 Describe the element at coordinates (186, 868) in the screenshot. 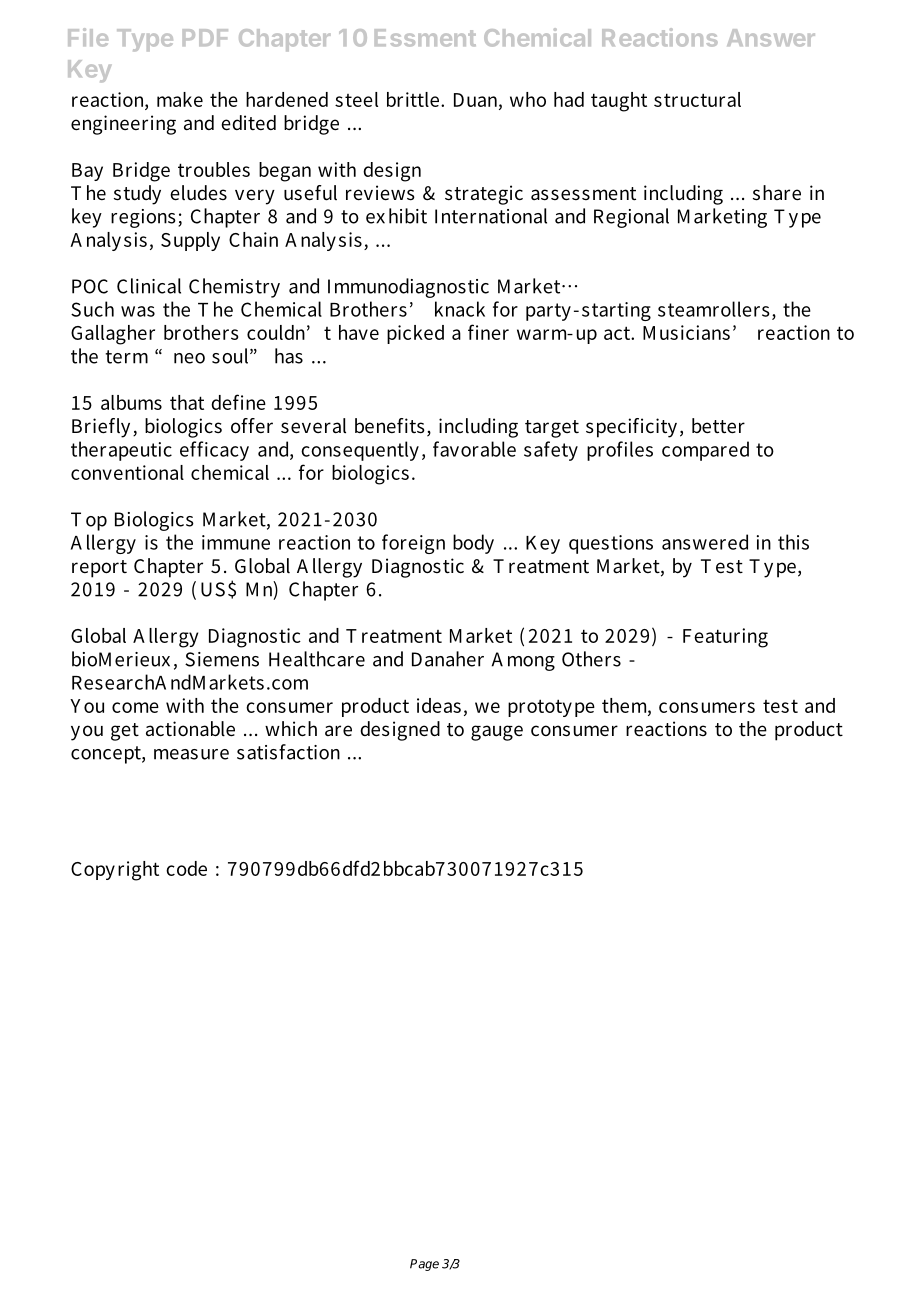

I see `code` at that location.
